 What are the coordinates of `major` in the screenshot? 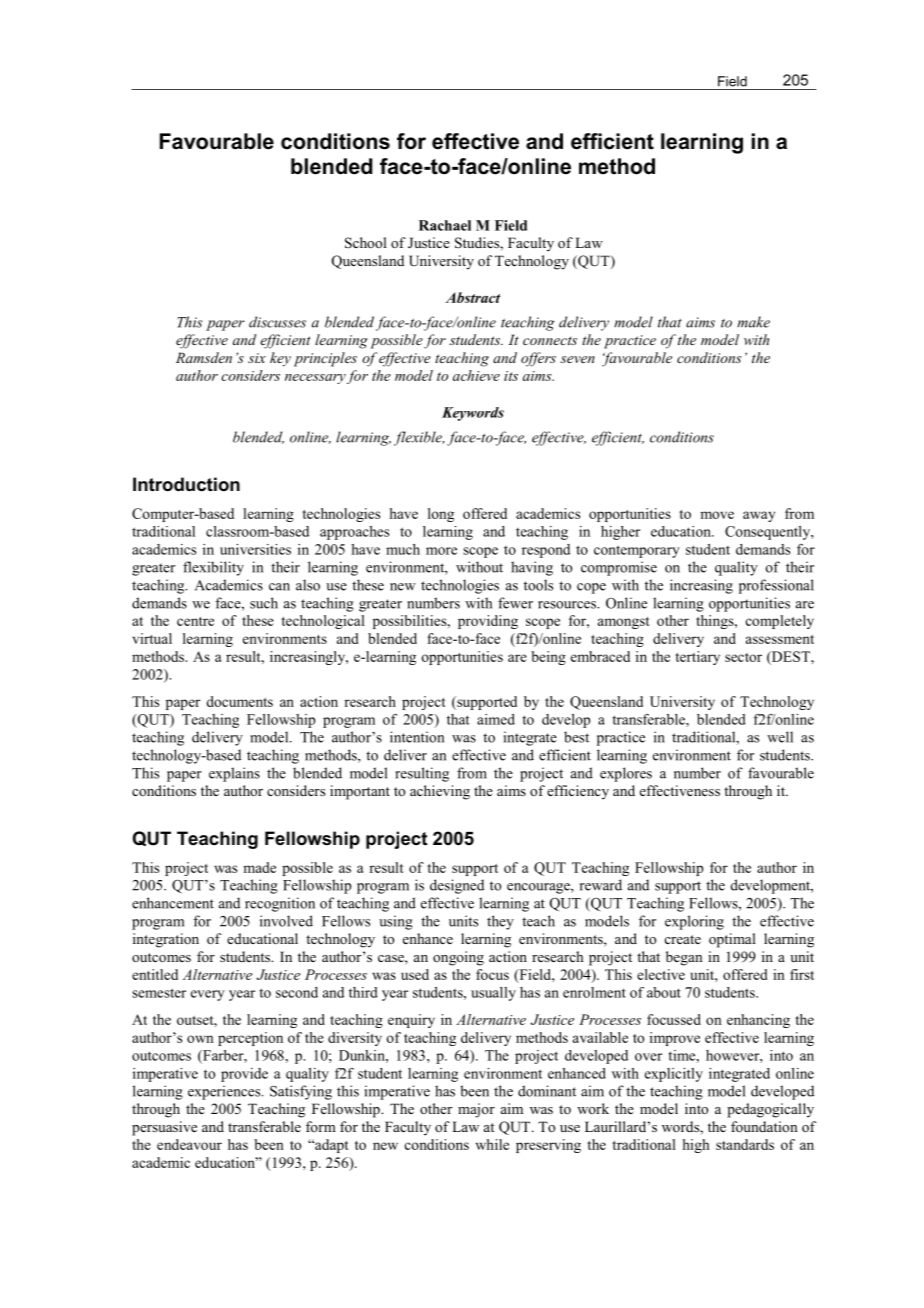 It's located at (476, 1110).
